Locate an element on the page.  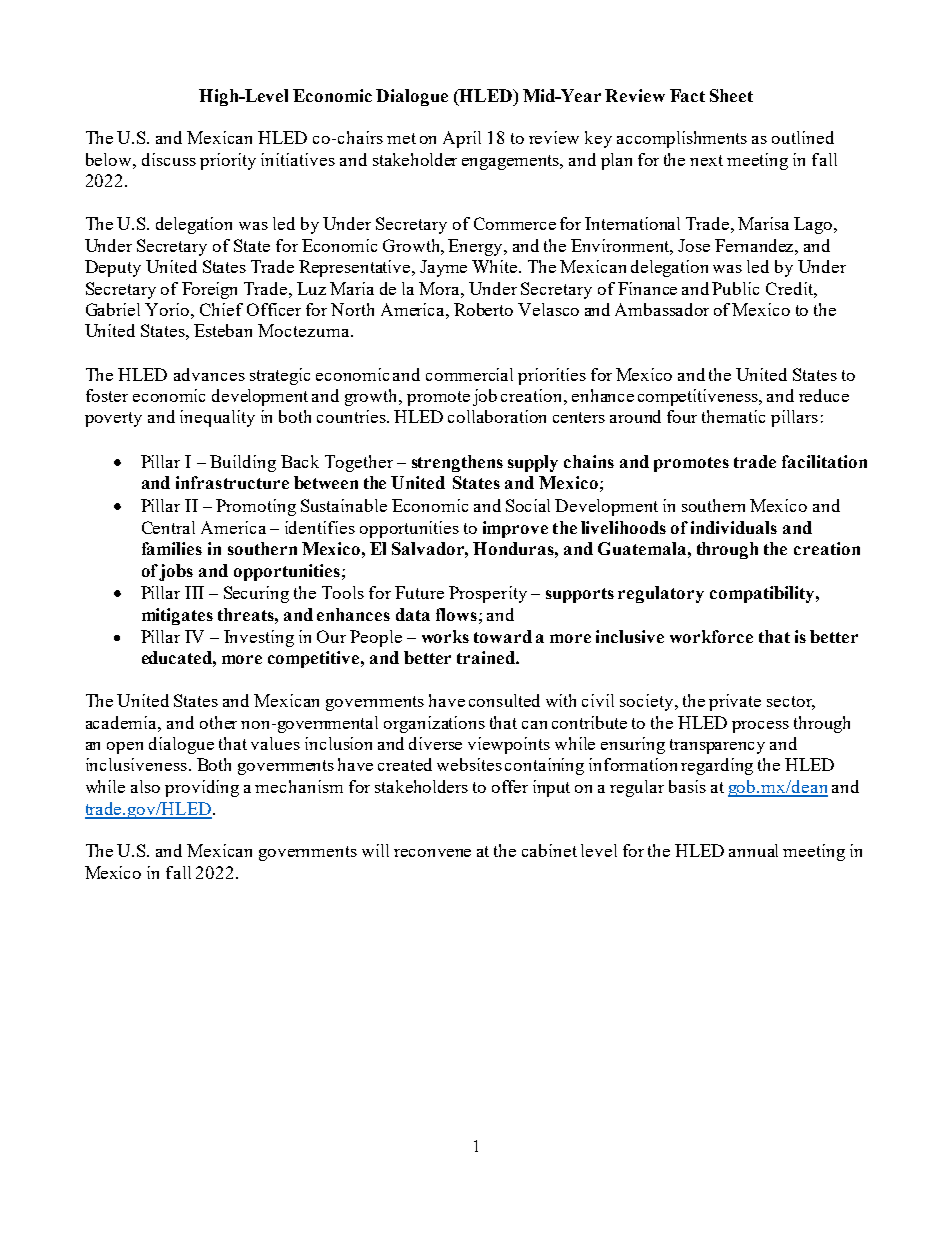
Roberto is located at coordinates (483, 309).
